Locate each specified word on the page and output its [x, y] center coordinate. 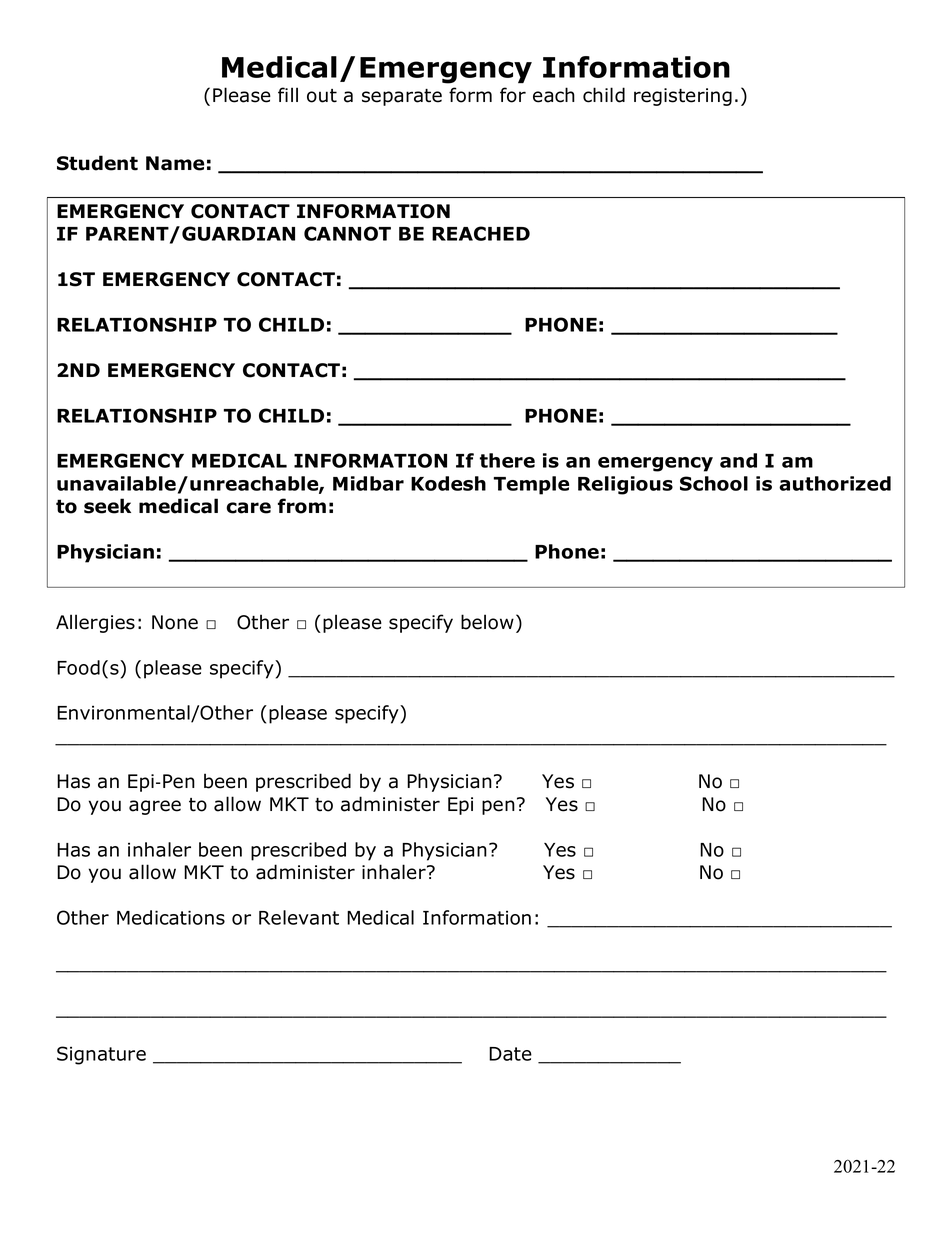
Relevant [299, 917]
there [507, 460]
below [487, 622]
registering [683, 97]
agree [155, 807]
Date [510, 1054]
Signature [101, 1055]
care [248, 508]
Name [175, 163]
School [714, 483]
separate [402, 97]
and [738, 460]
